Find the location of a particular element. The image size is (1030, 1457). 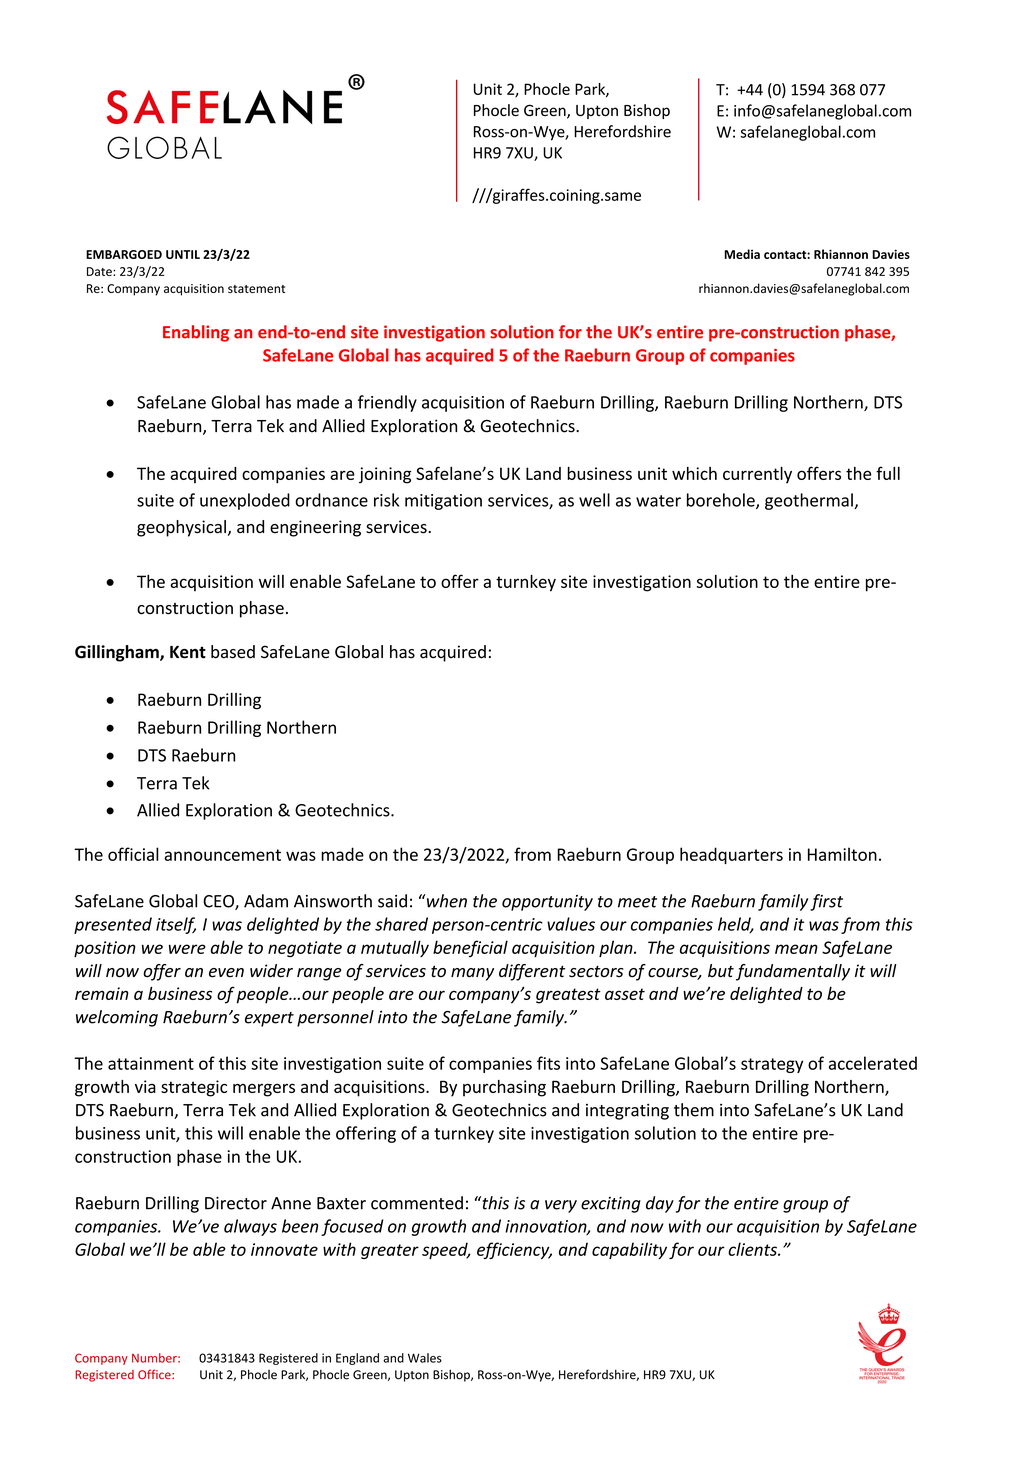

Hamilton is located at coordinates (842, 854).
